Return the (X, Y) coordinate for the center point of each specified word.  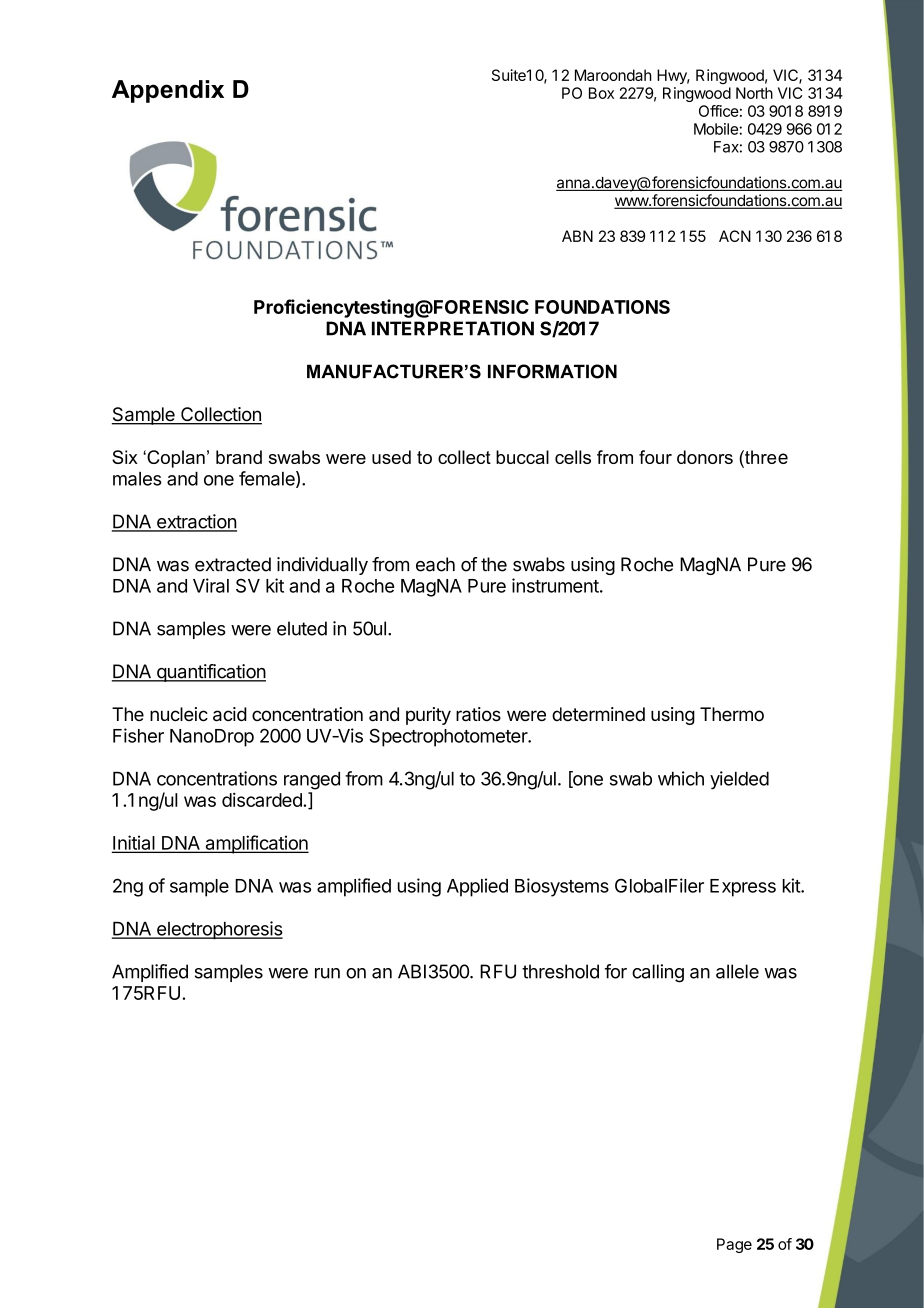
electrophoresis (219, 930)
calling (658, 973)
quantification (210, 673)
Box (601, 93)
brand (239, 457)
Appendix (168, 91)
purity (428, 716)
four (655, 457)
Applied (477, 887)
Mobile (717, 129)
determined (598, 714)
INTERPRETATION (453, 328)
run (327, 973)
